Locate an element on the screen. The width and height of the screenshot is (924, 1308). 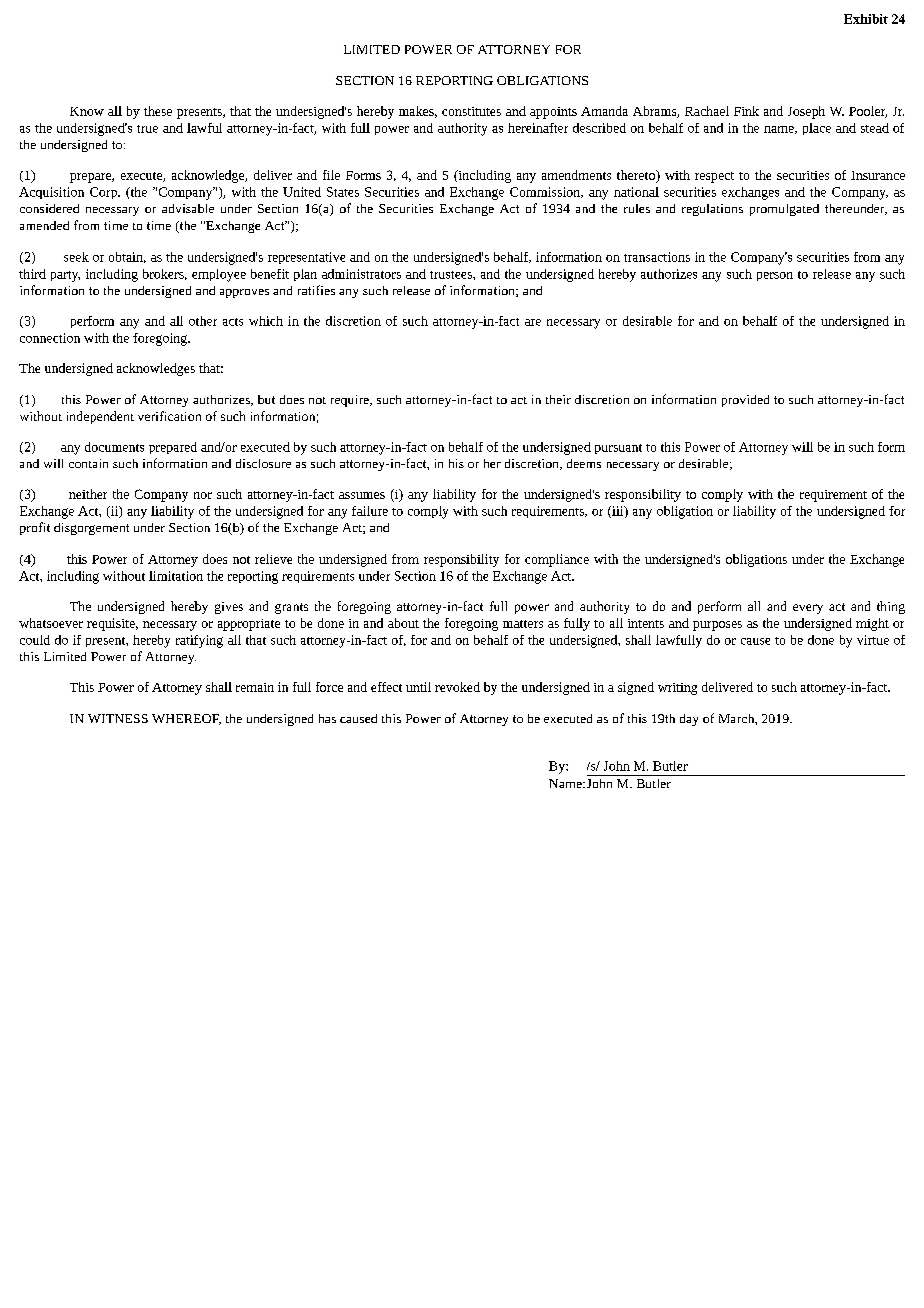
Commission is located at coordinates (546, 192).
